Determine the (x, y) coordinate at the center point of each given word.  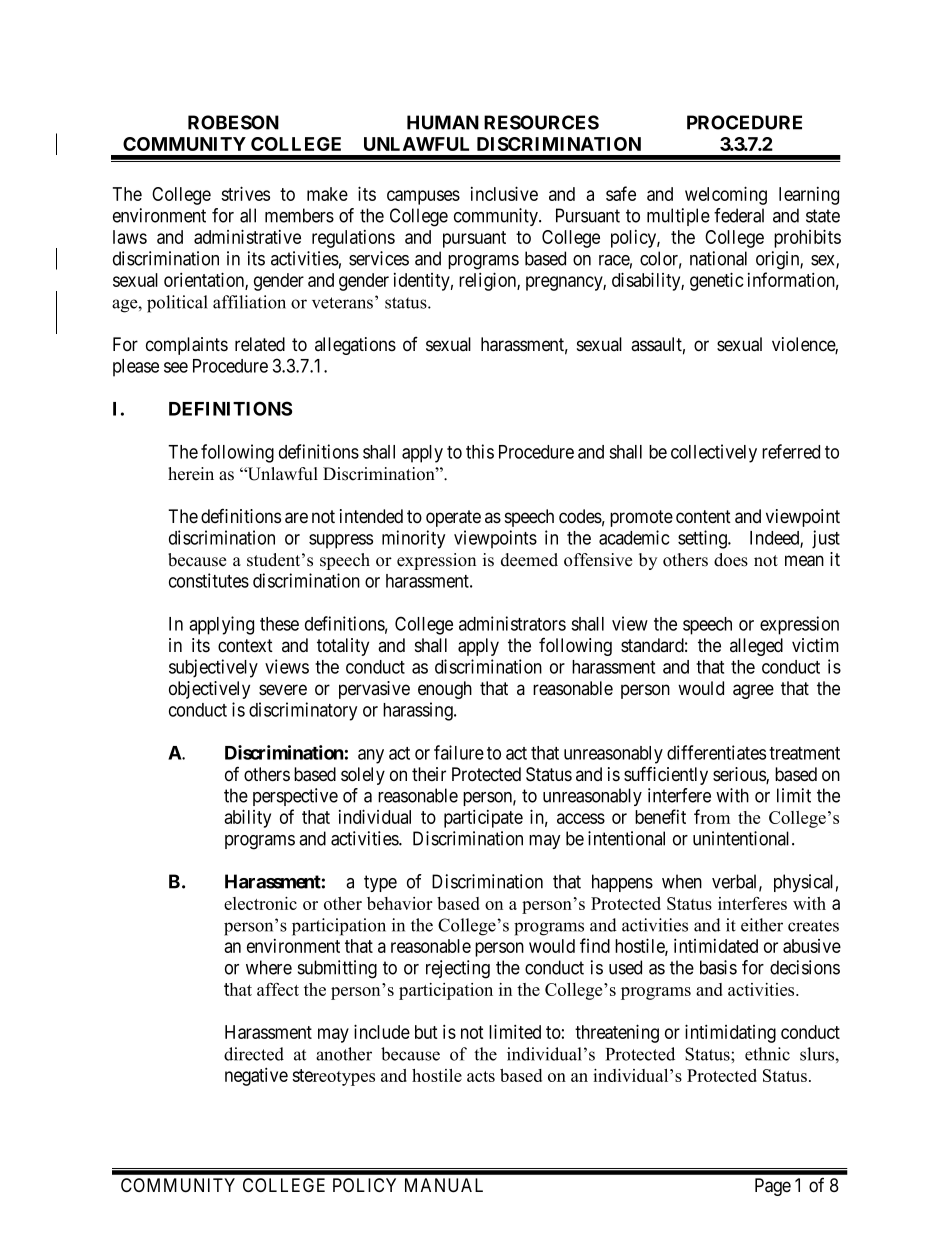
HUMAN (443, 122)
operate (453, 518)
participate (483, 818)
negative (256, 1076)
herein (191, 474)
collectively (714, 453)
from (712, 816)
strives (245, 193)
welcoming (726, 195)
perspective (295, 797)
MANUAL (444, 1185)
